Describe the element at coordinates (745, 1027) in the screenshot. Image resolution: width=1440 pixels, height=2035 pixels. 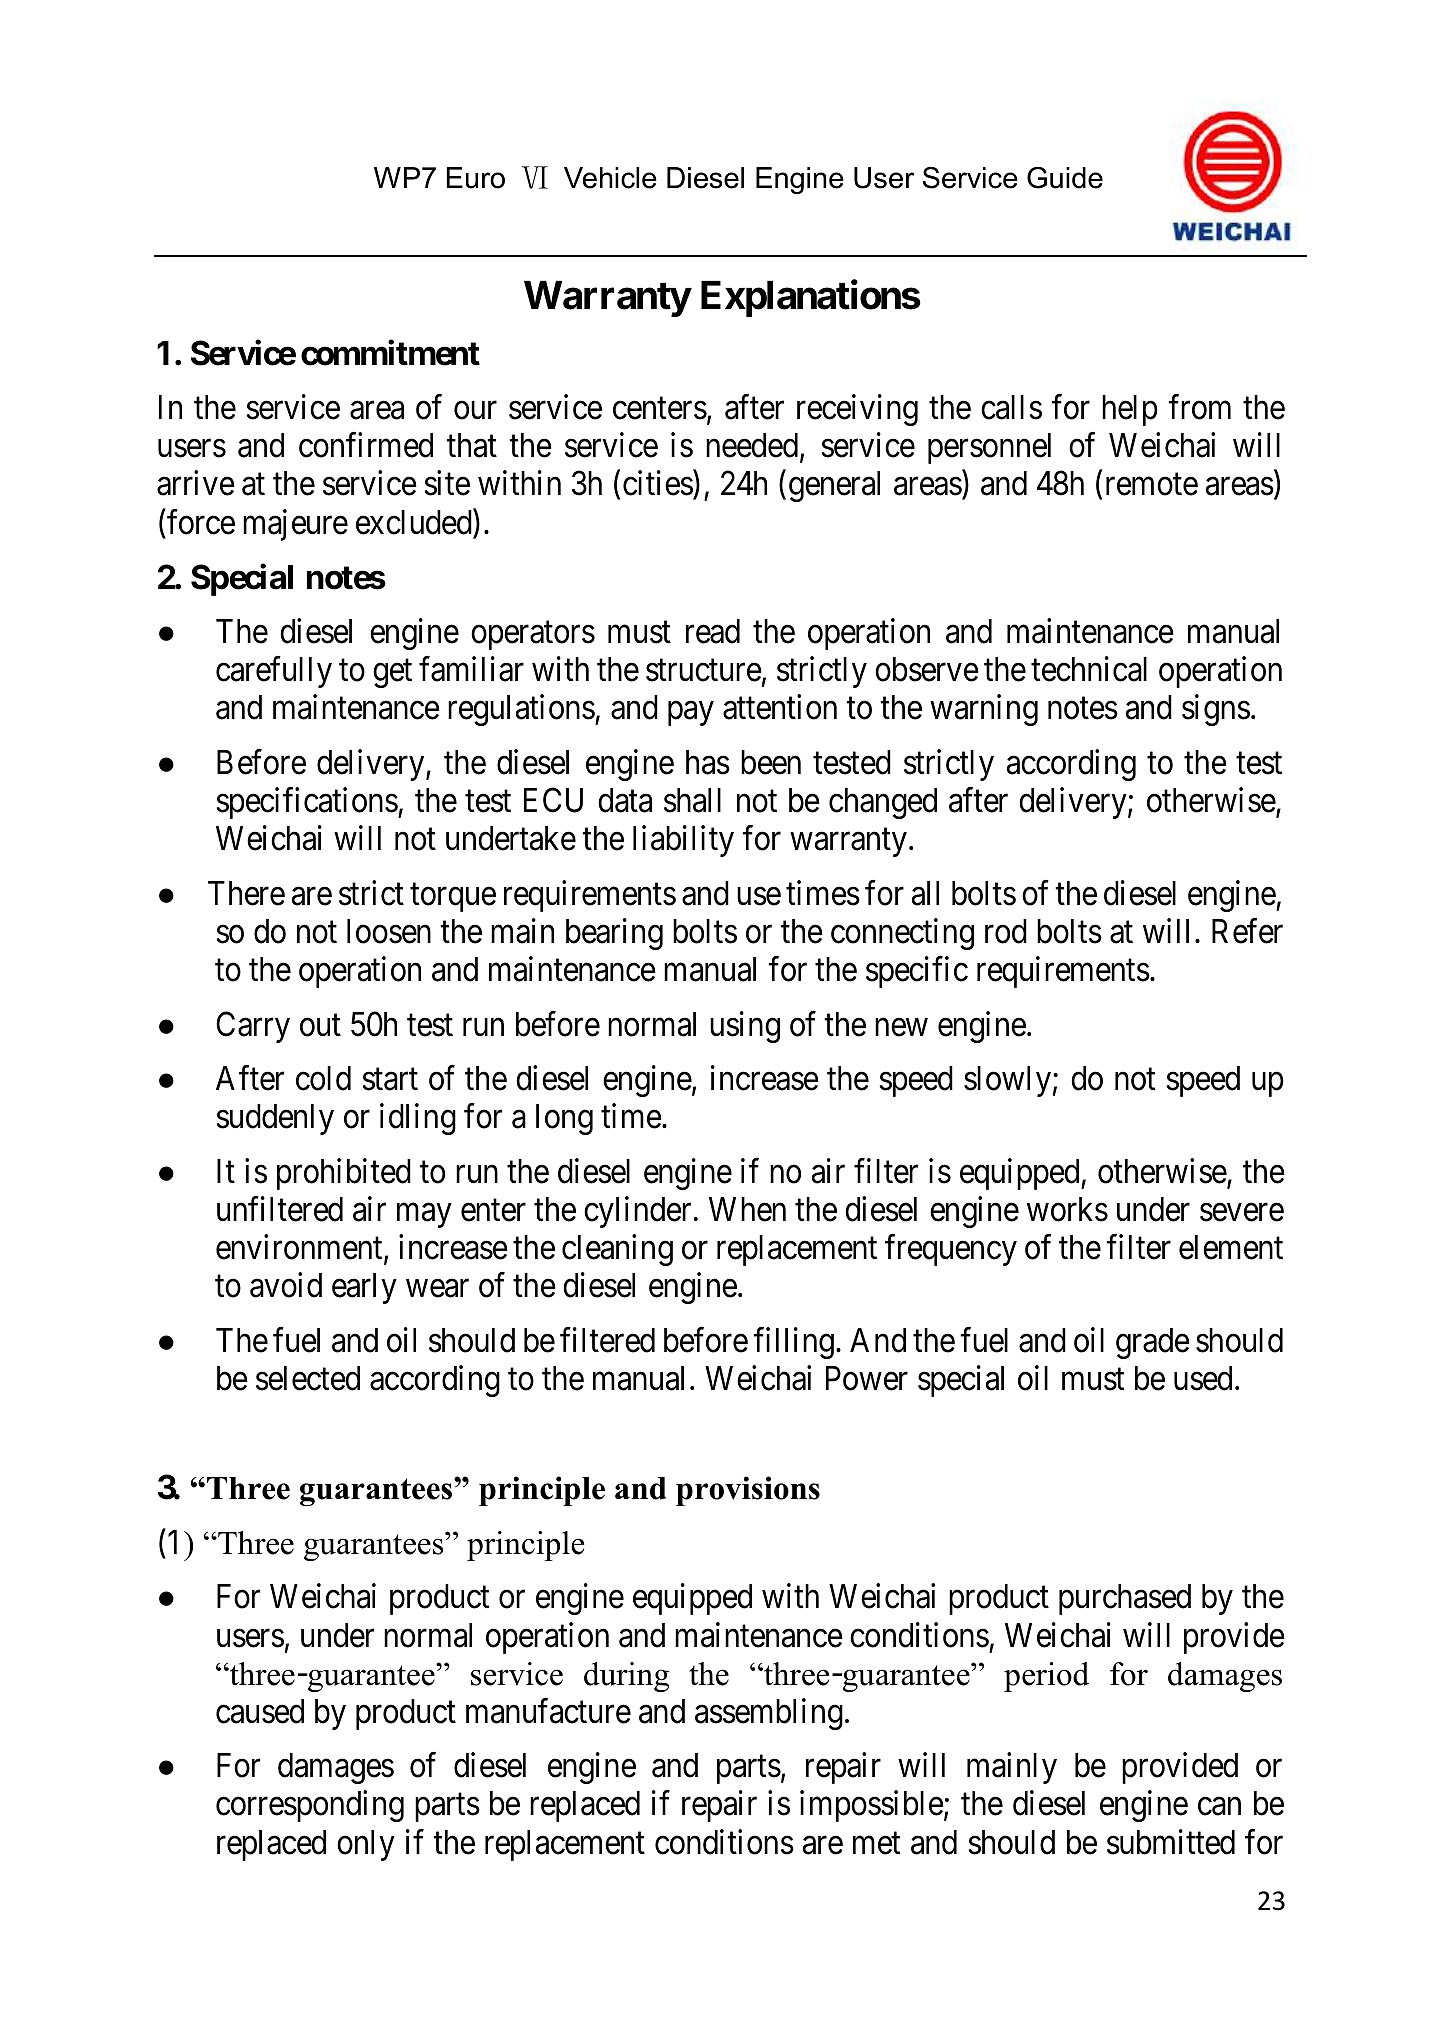
I see `using` at that location.
